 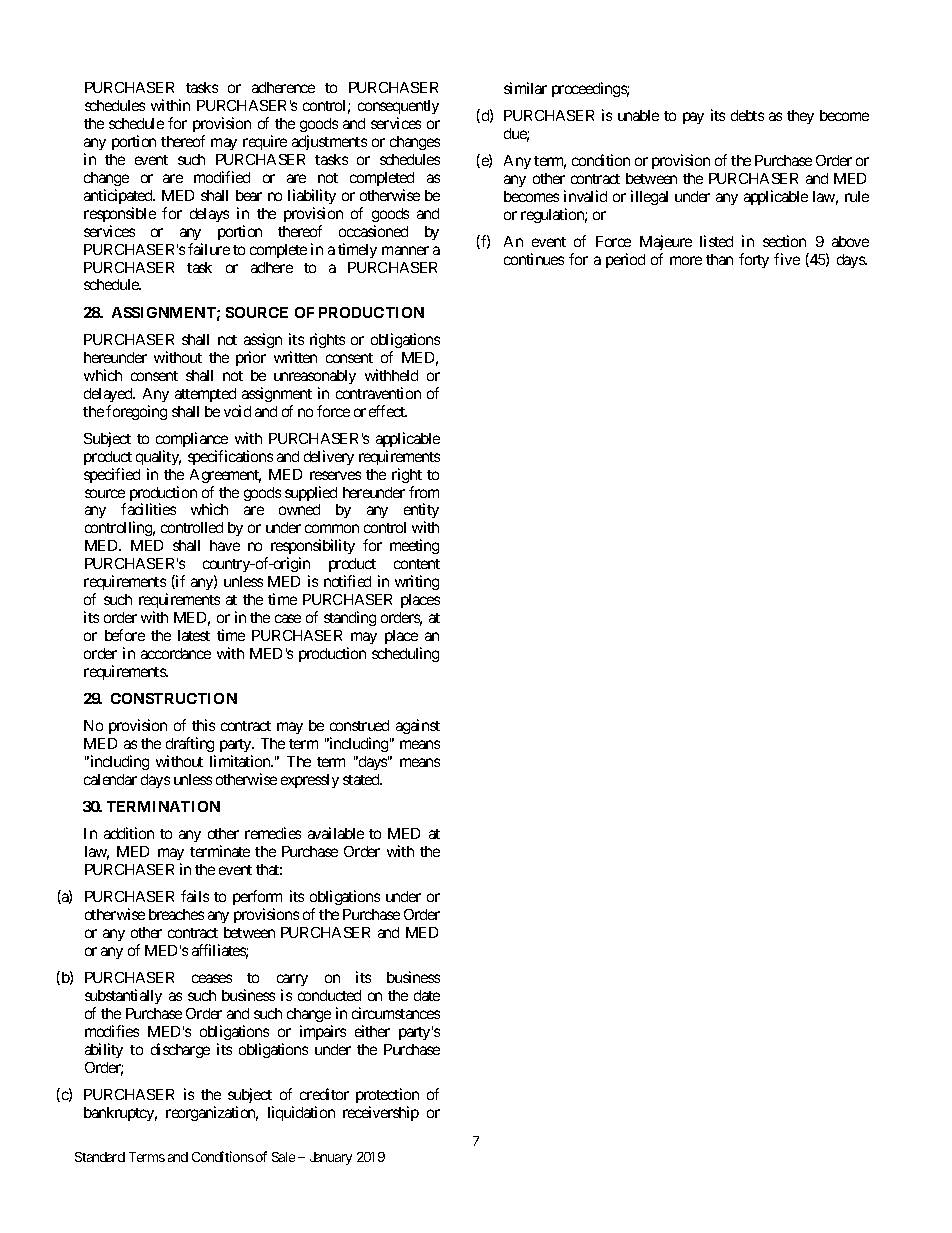 What do you see at coordinates (747, 115) in the screenshot?
I see `debts` at bounding box center [747, 115].
